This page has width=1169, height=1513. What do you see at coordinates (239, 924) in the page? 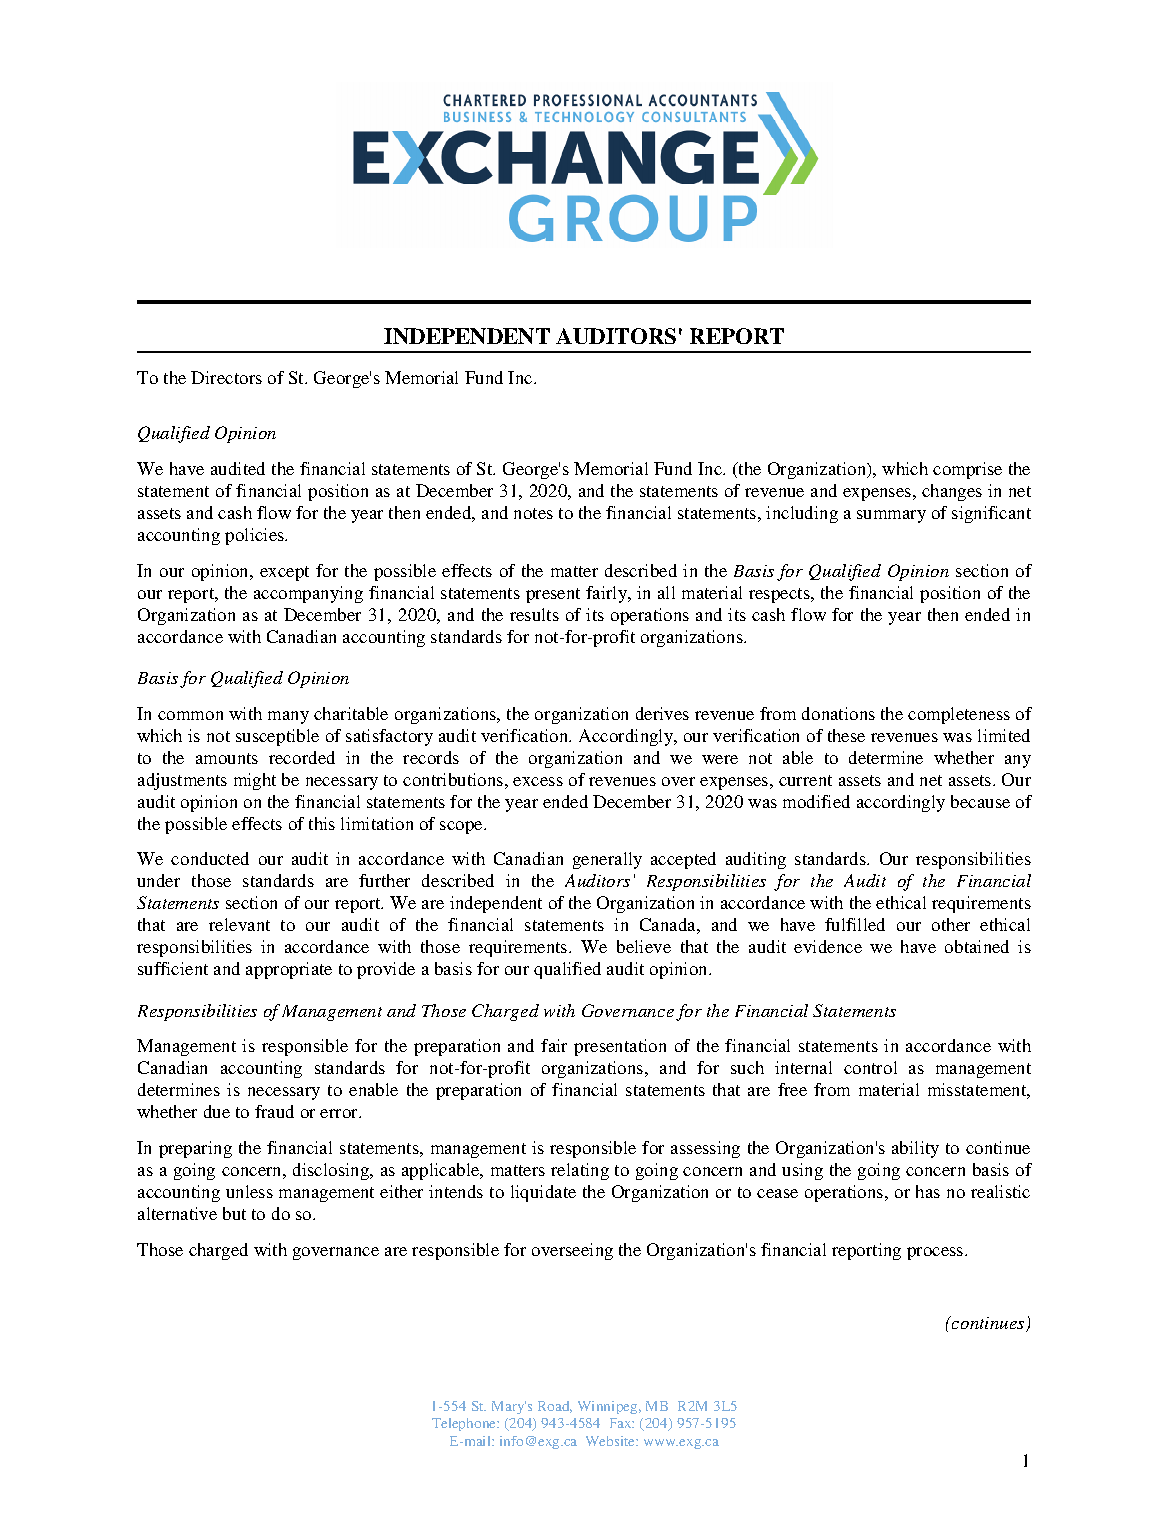
I see `relevant` at bounding box center [239, 924].
